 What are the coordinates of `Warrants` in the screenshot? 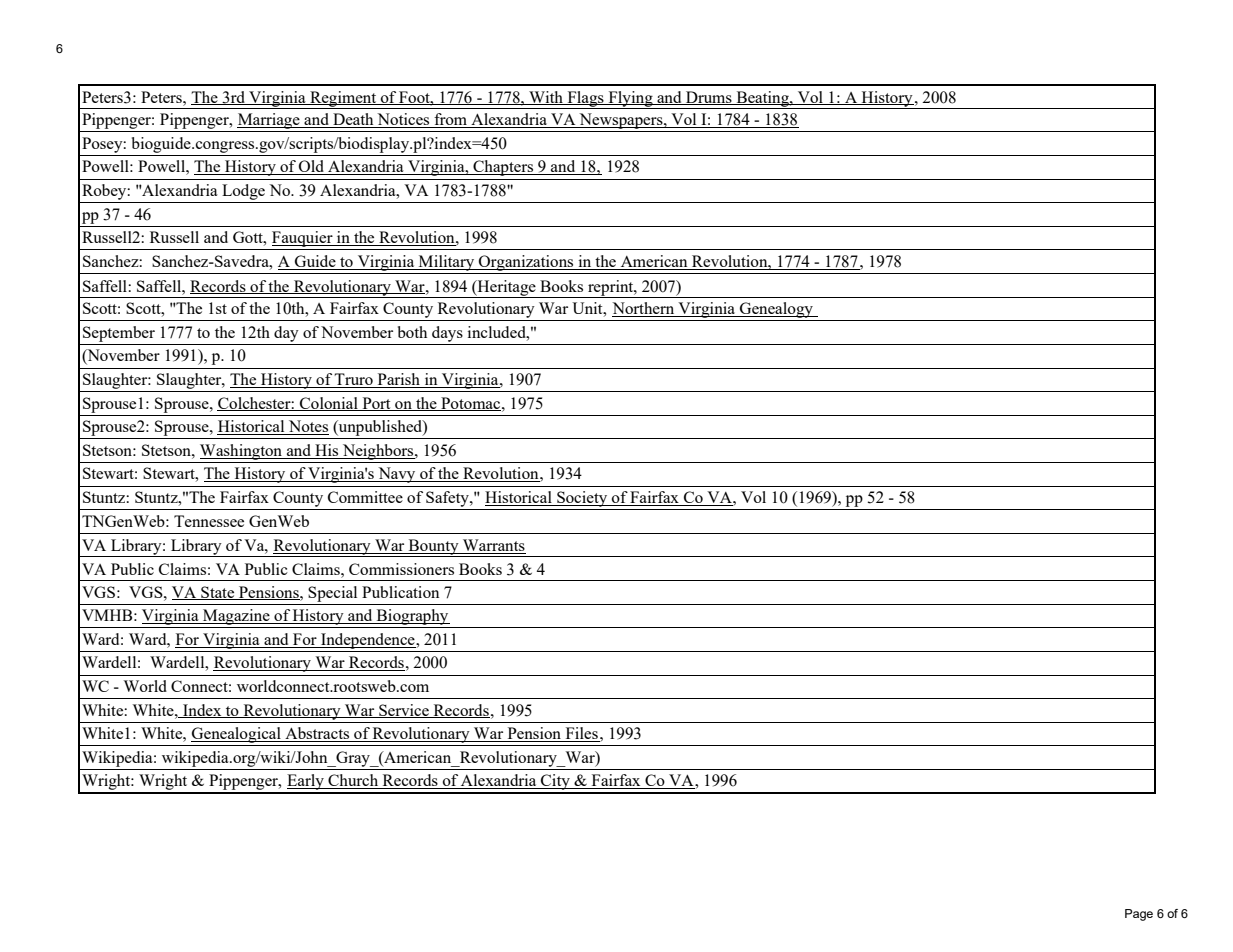 It's located at (493, 546).
